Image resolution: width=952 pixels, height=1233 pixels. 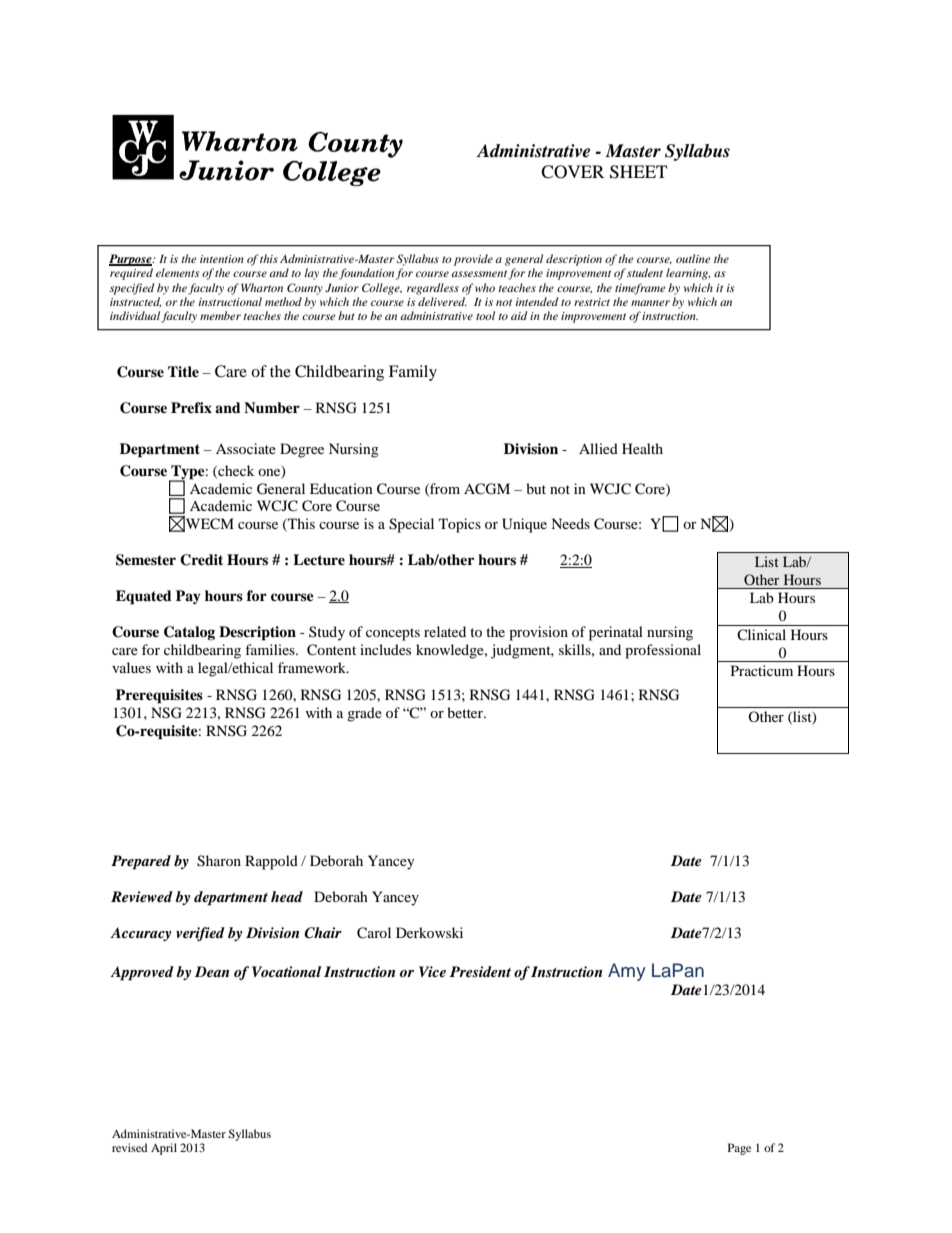 I want to click on Catalog, so click(x=189, y=633).
